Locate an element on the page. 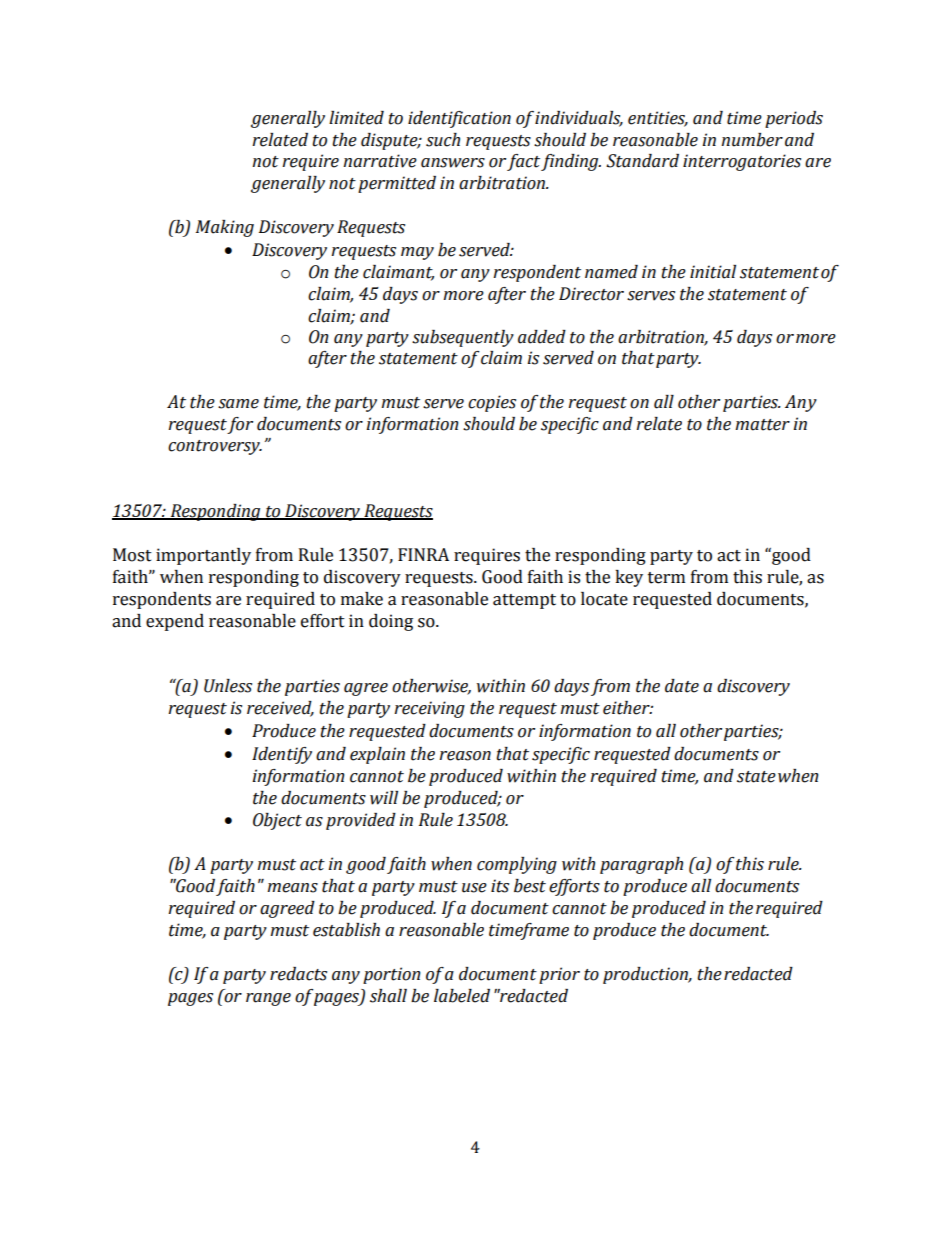  such is located at coordinates (443, 140).
